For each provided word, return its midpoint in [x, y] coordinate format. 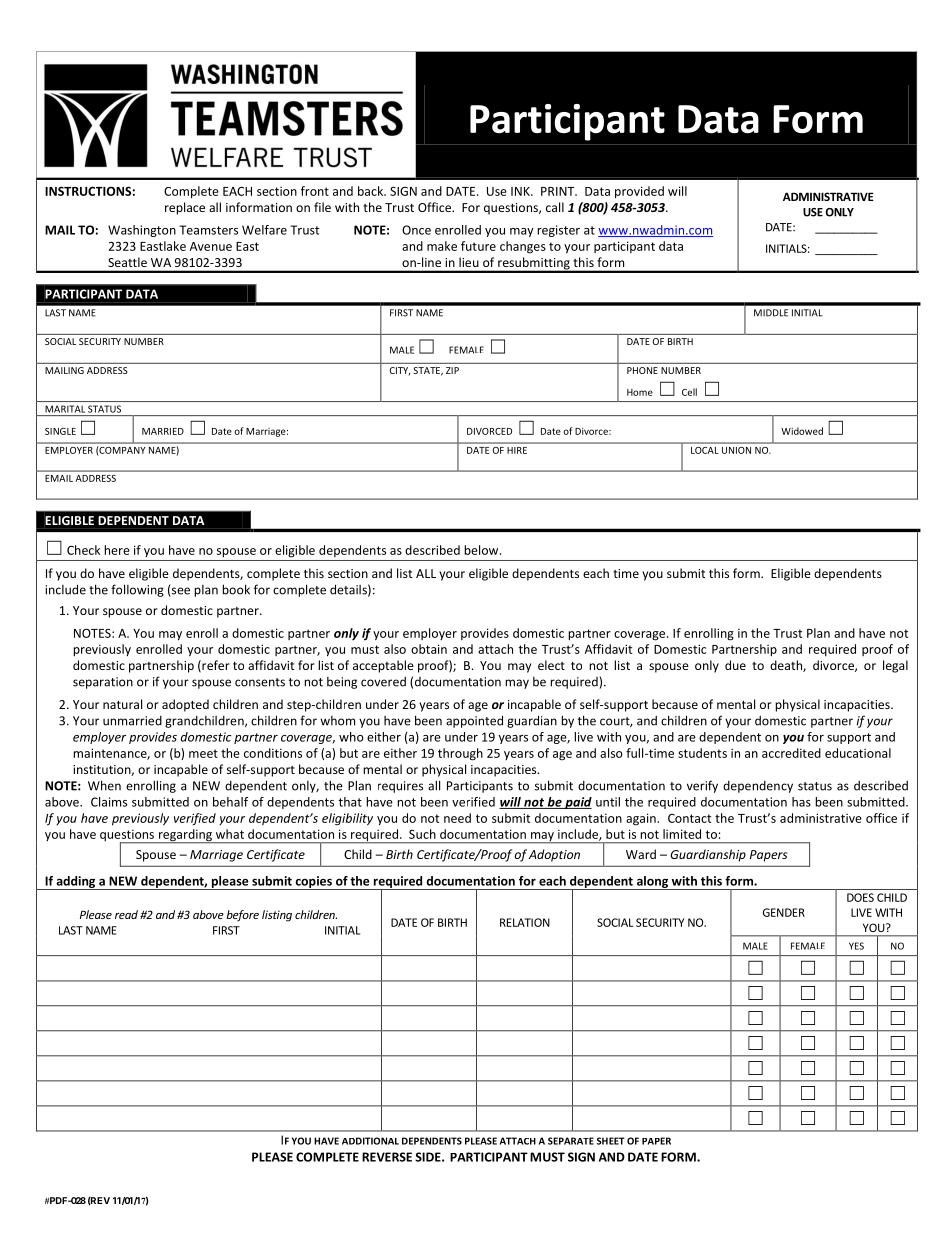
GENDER [784, 912]
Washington [142, 231]
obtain [429, 649]
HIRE [517, 450]
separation [103, 683]
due [735, 665]
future [478, 246]
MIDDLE [771, 313]
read [126, 914]
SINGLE [60, 431]
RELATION [525, 922]
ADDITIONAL [370, 1141]
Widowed [802, 431]
